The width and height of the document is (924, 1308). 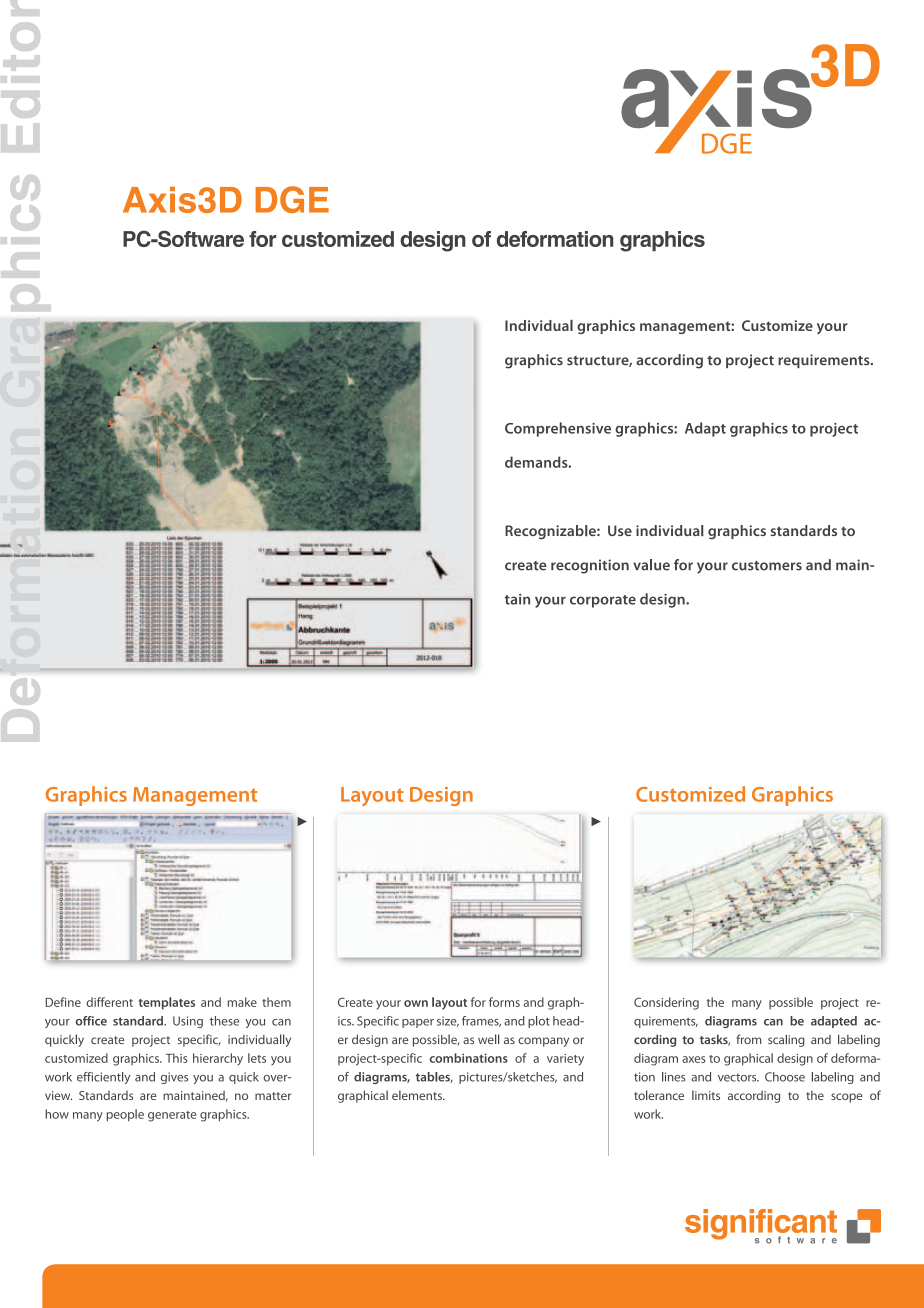 What do you see at coordinates (109, 1002) in the document?
I see `different` at bounding box center [109, 1002].
